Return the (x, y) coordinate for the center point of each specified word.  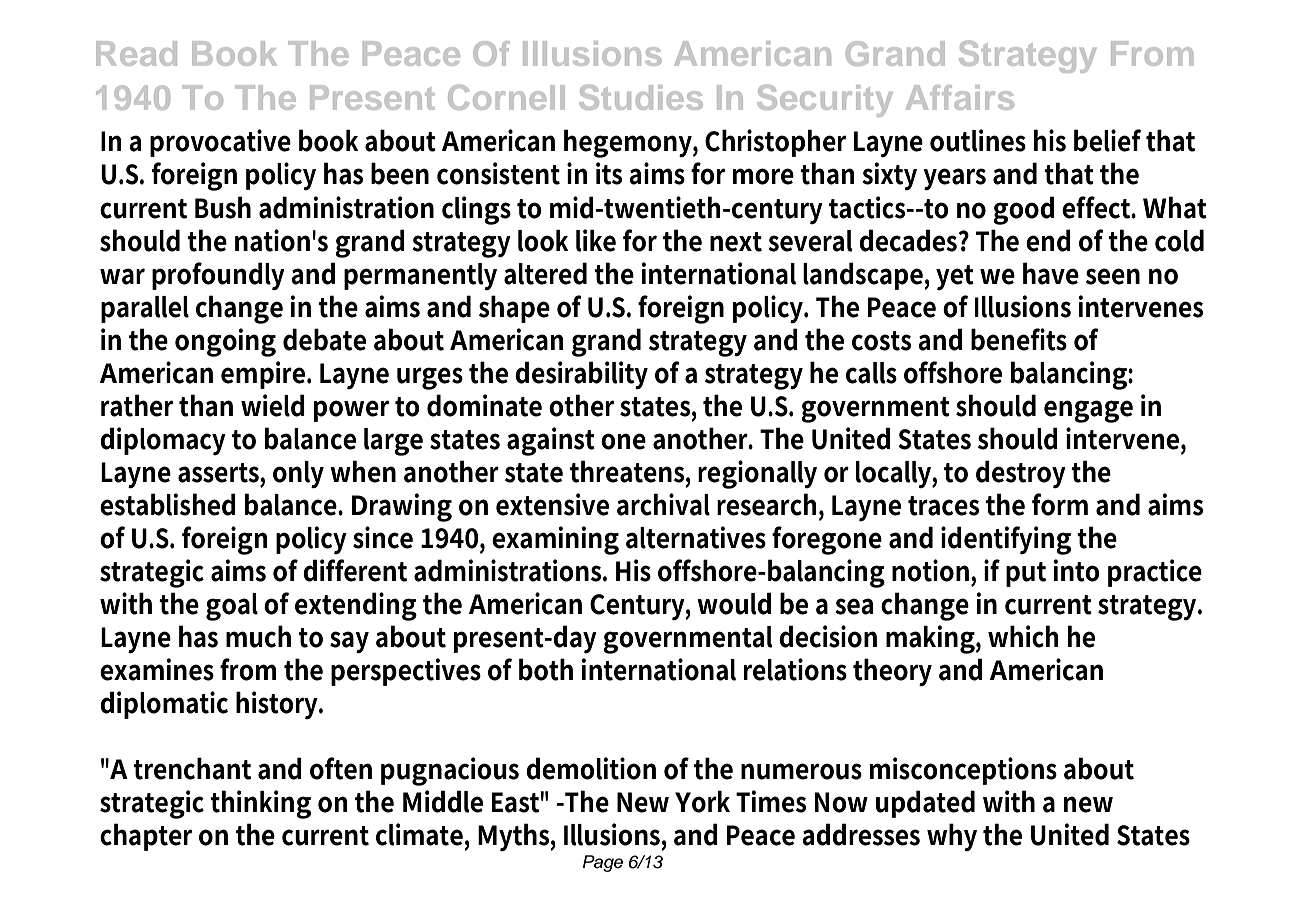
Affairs (960, 97)
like (596, 240)
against (551, 441)
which (1023, 636)
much (258, 636)
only (298, 474)
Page (603, 863)
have (1051, 273)
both (546, 669)
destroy (1021, 474)
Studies (641, 97)
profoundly (218, 276)
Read (136, 53)
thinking (260, 804)
